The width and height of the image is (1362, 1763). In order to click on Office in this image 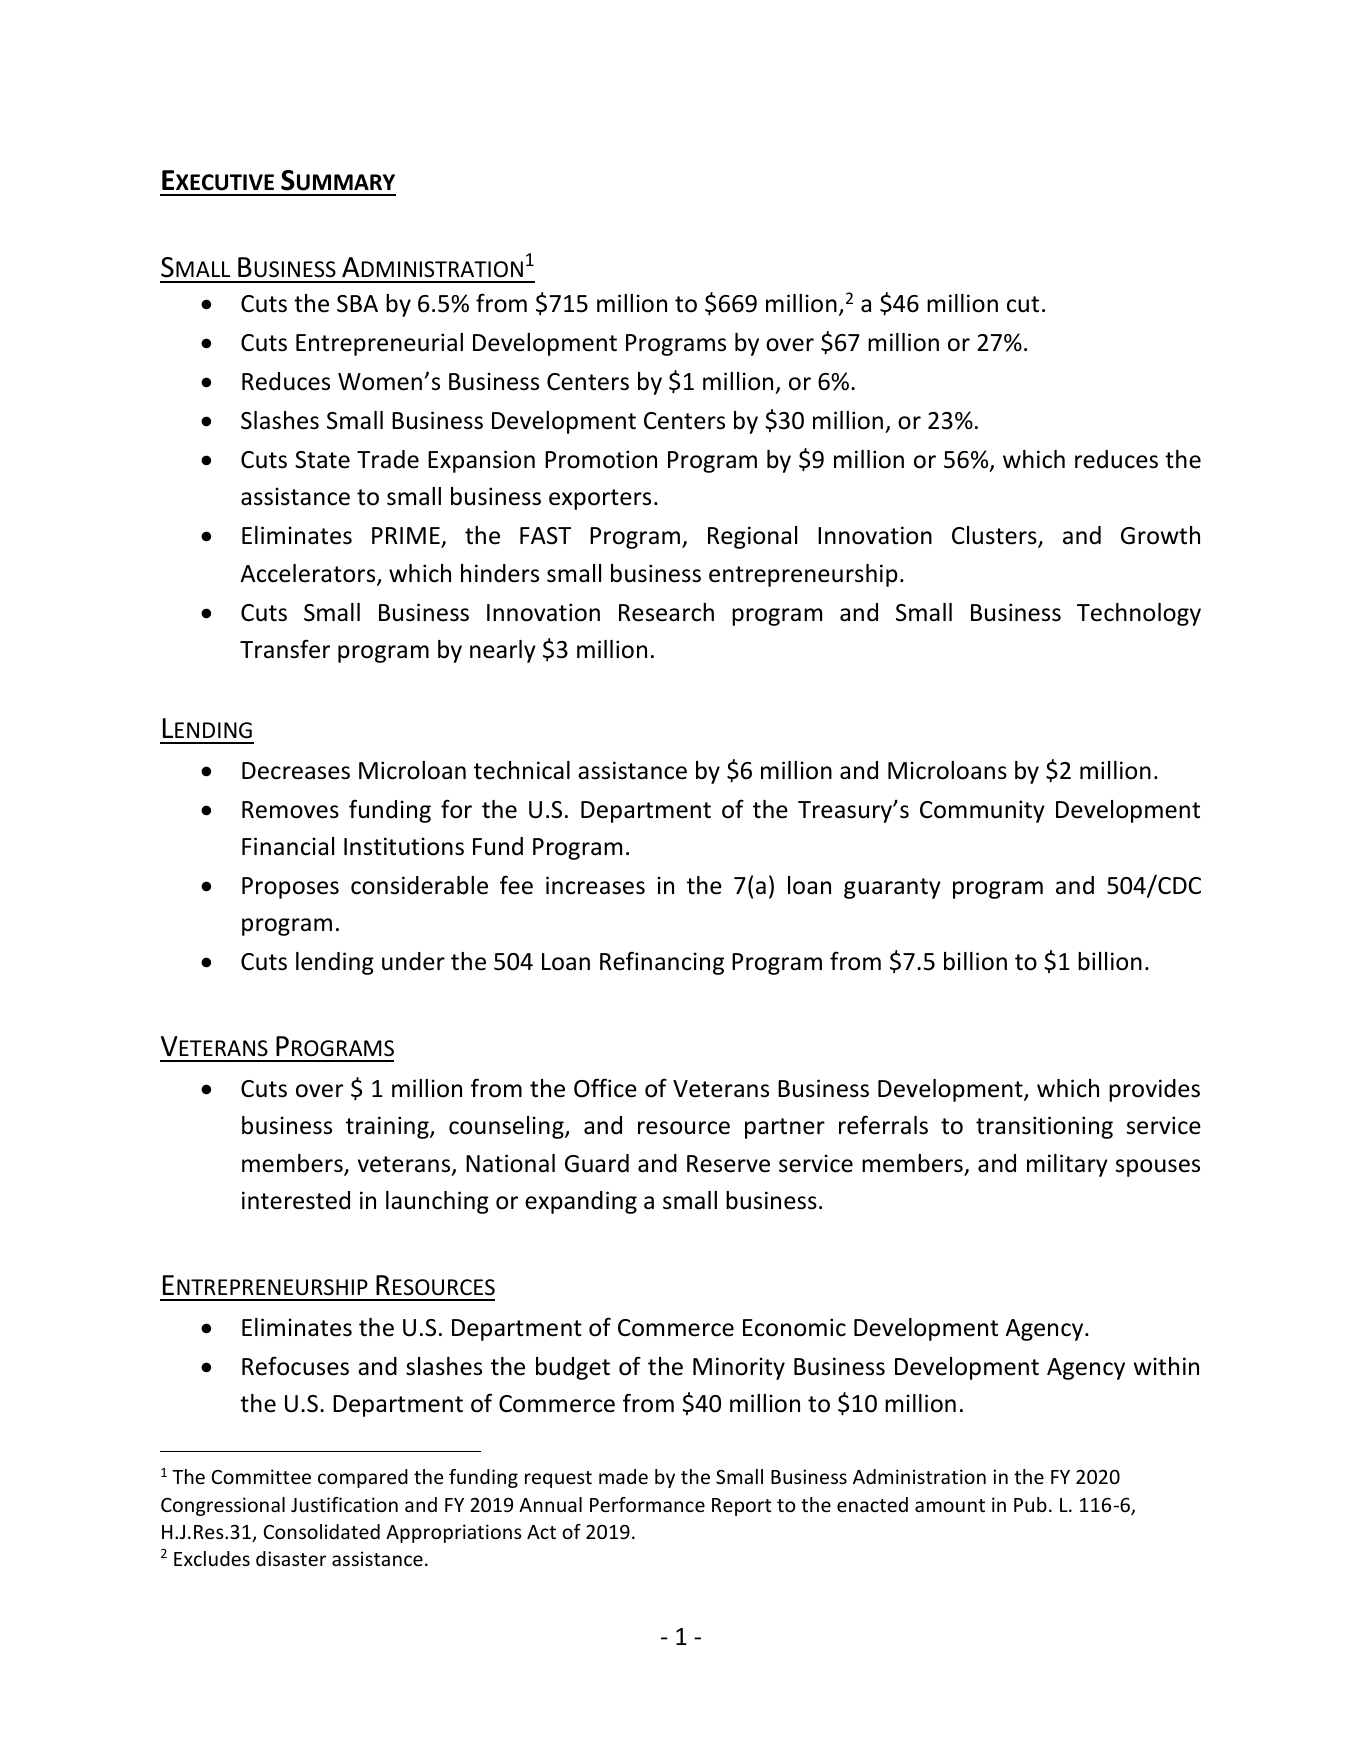, I will do `click(605, 1088)`.
